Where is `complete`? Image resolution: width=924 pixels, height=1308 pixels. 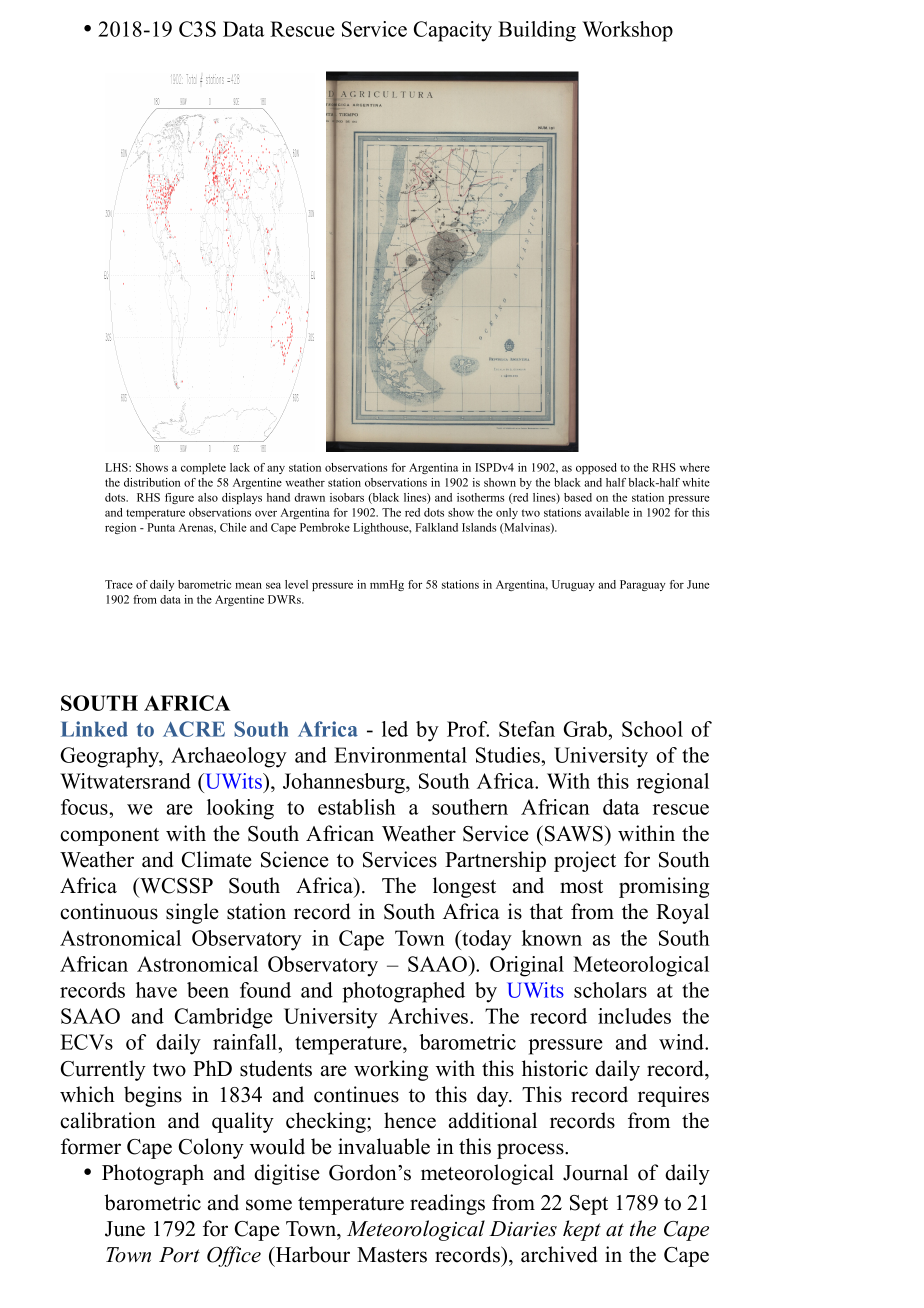 complete is located at coordinates (203, 468).
